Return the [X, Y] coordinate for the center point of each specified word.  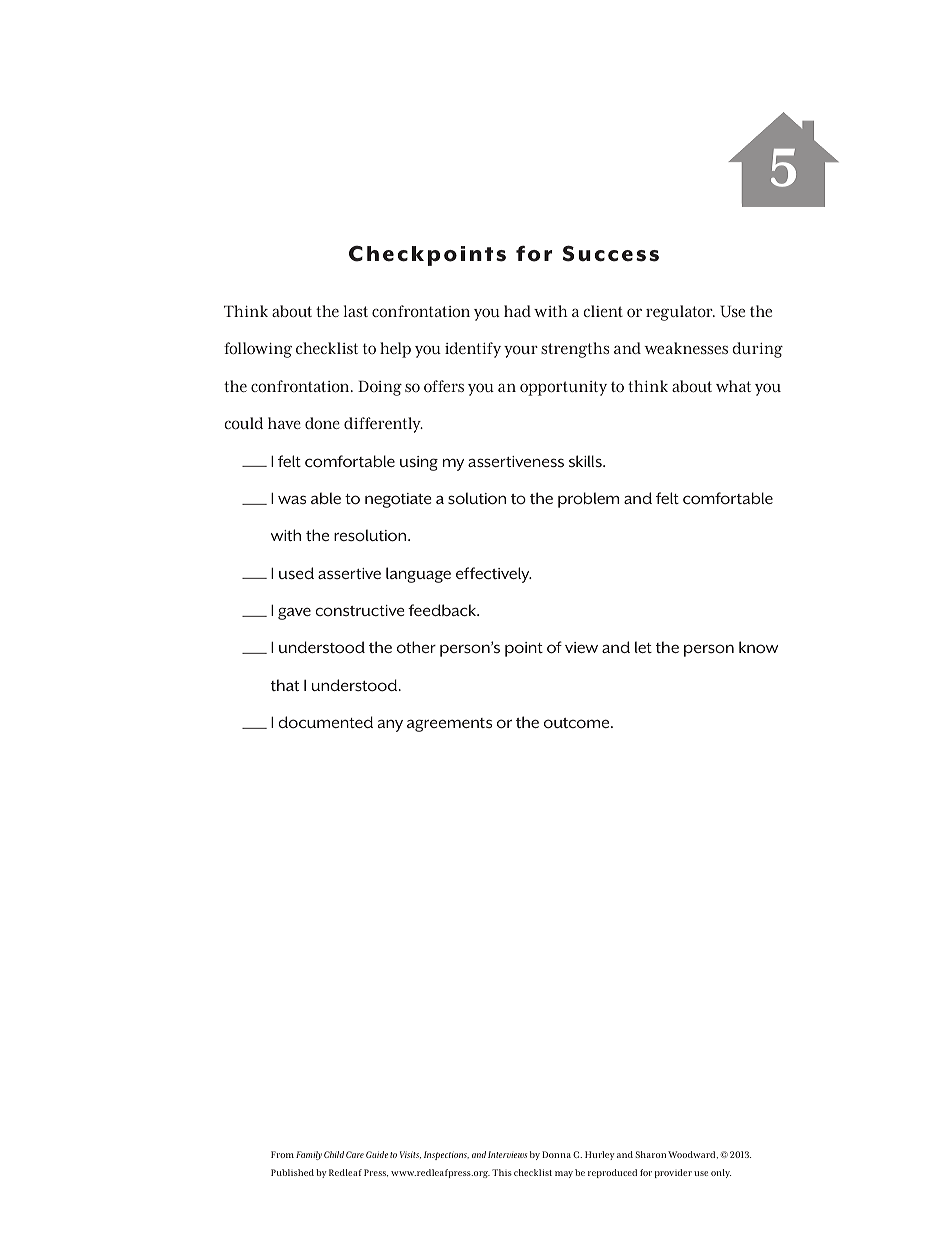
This [502, 1172]
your [521, 351]
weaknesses [686, 348]
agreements [449, 725]
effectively [494, 575]
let [643, 647]
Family [309, 1155]
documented [325, 722]
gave [294, 613]
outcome [578, 723]
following [258, 350]
